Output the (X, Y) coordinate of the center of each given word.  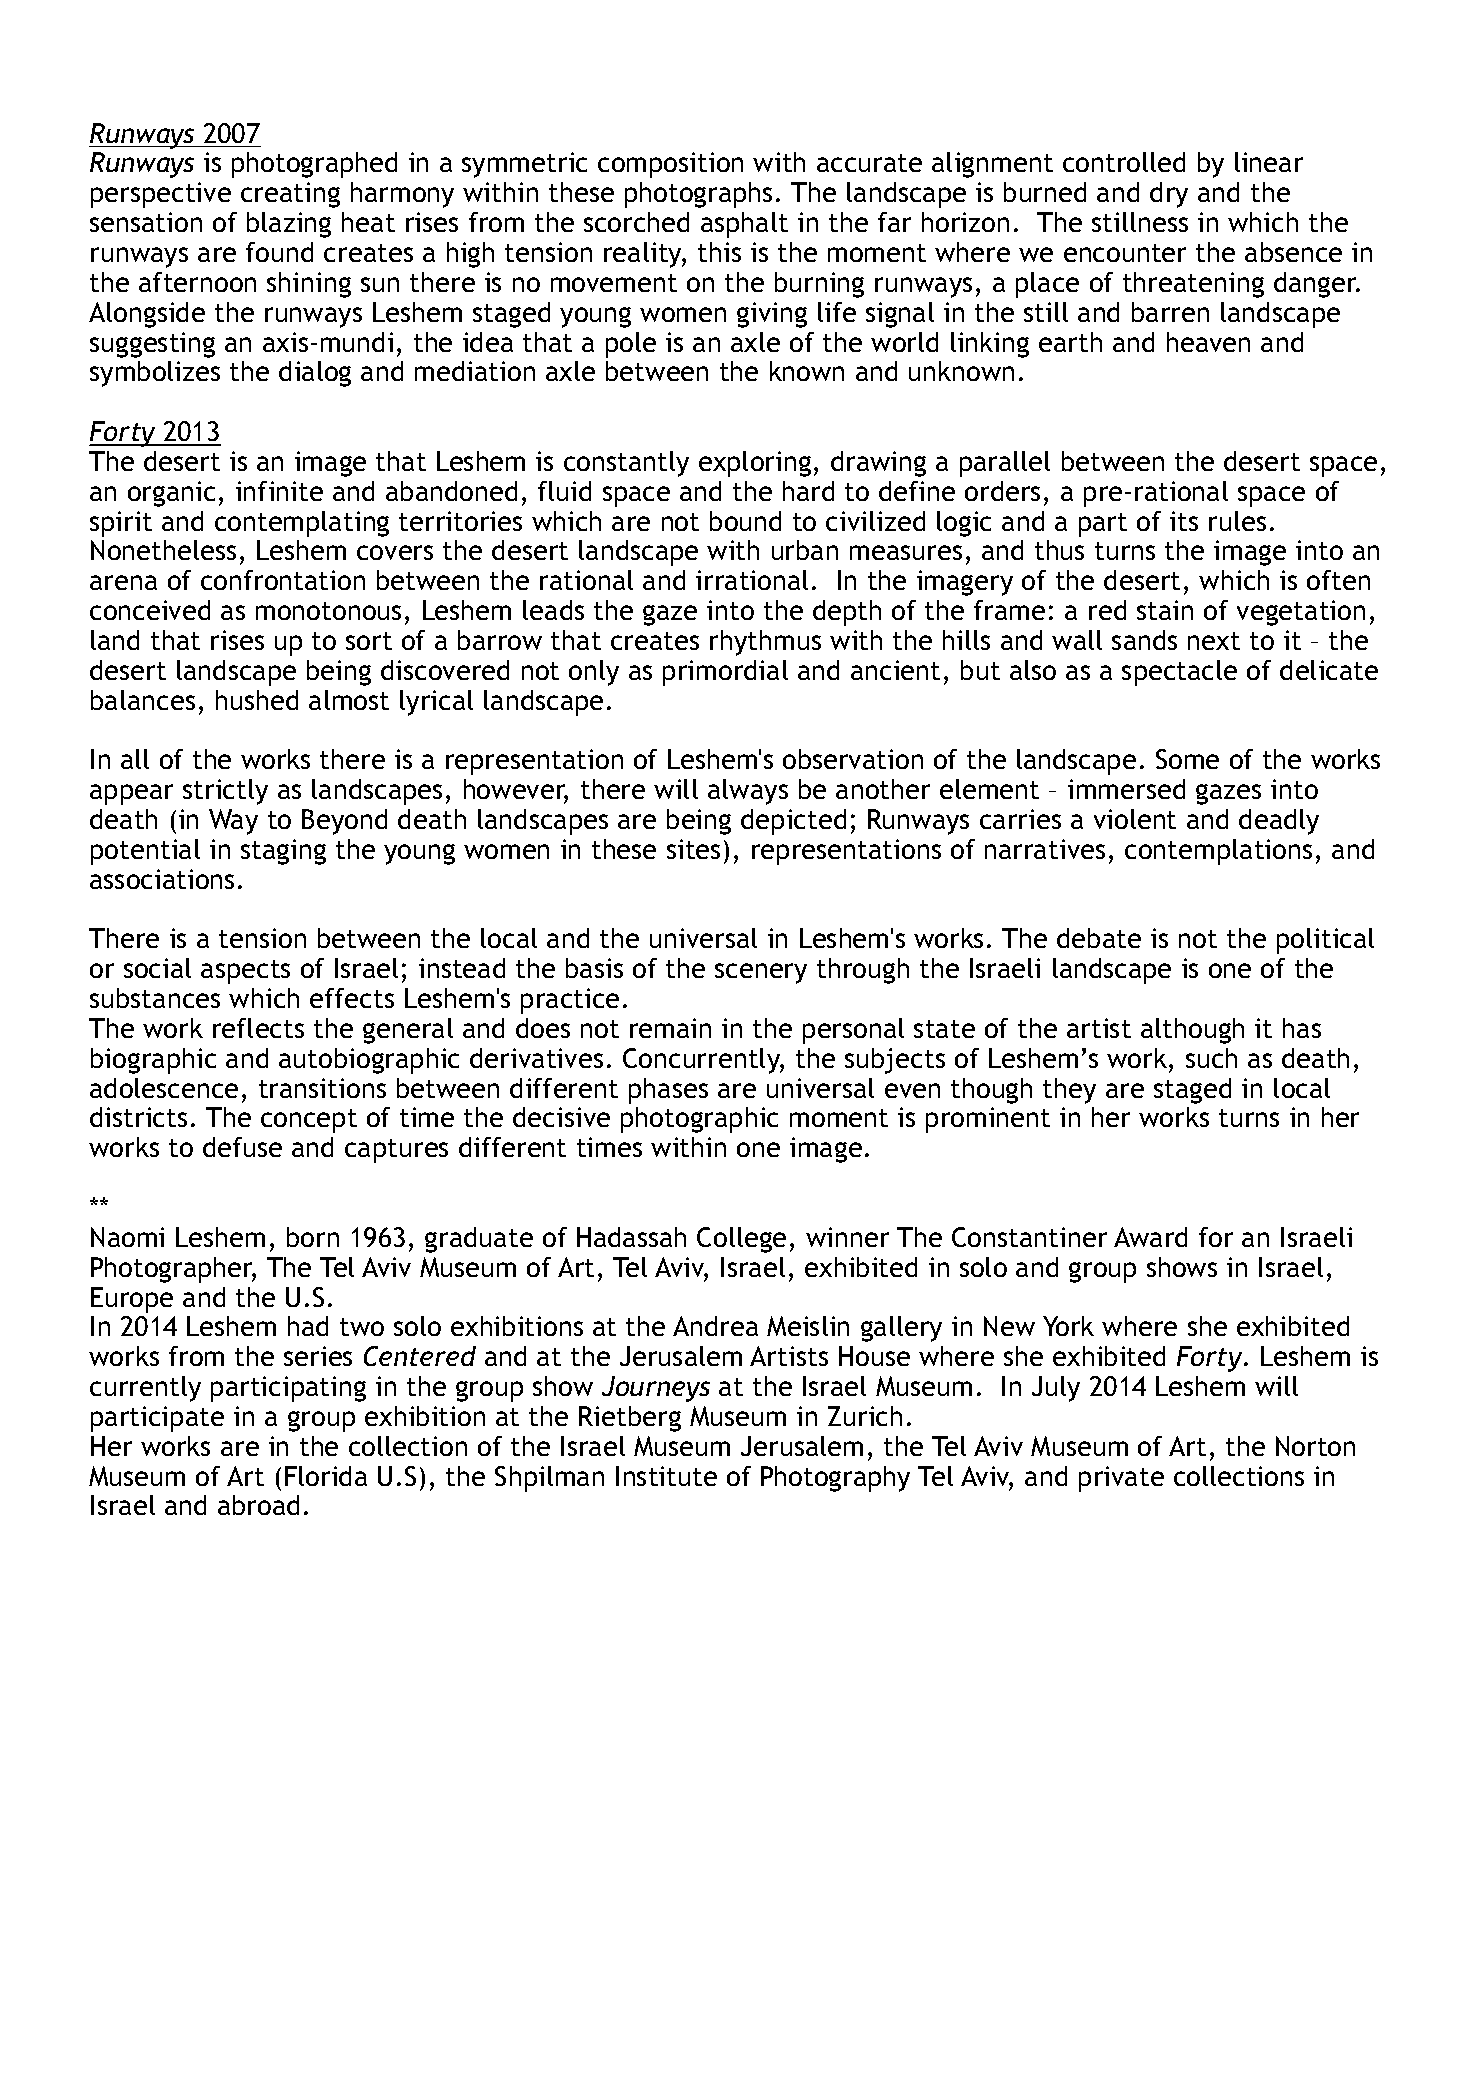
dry (1169, 195)
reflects (258, 1028)
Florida (326, 1476)
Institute (666, 1476)
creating (290, 195)
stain (1165, 610)
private (1121, 1479)
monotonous (328, 611)
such (1211, 1058)
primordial (725, 673)
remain (670, 1028)
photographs (698, 195)
